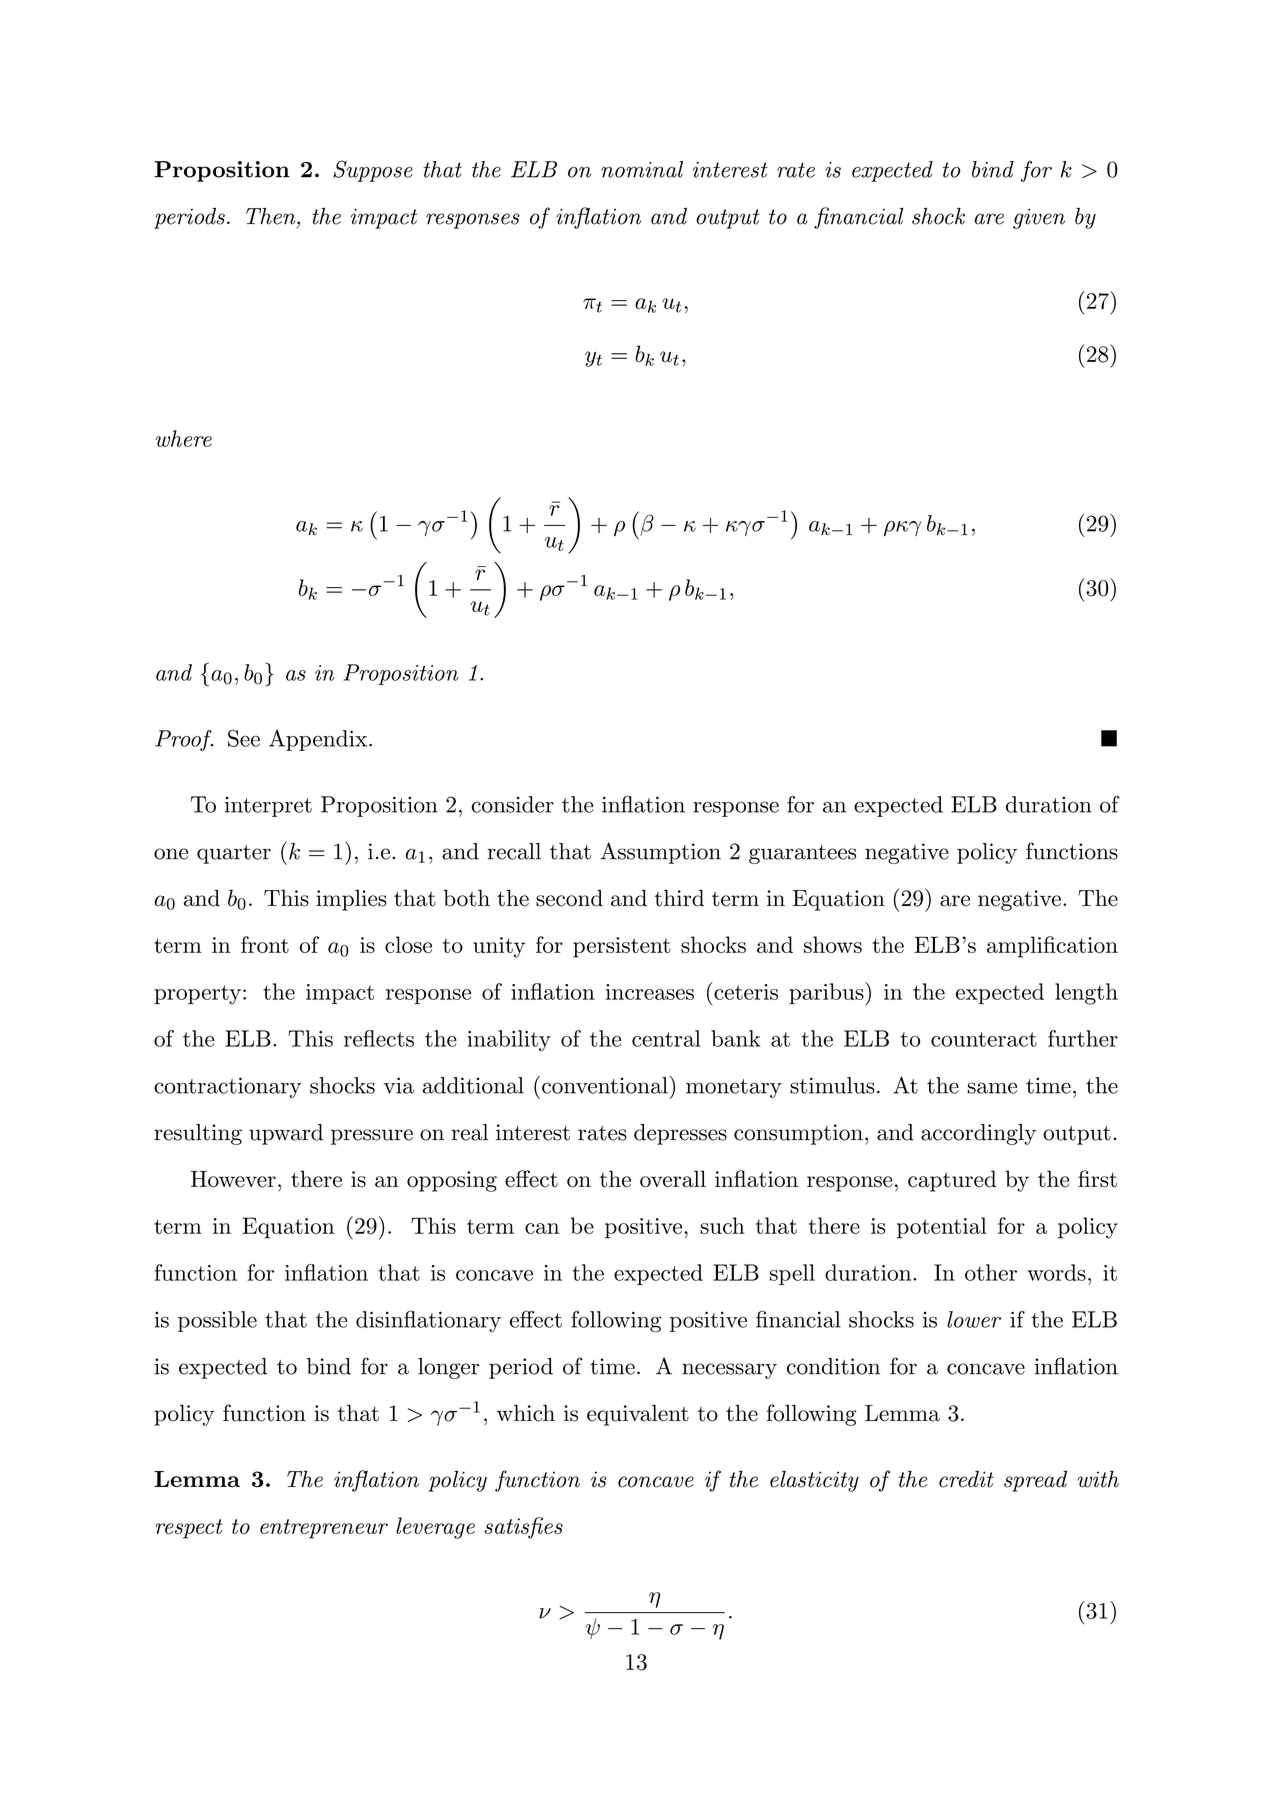 The image size is (1272, 1798). What do you see at coordinates (1039, 218) in the page?
I see `given` at bounding box center [1039, 218].
